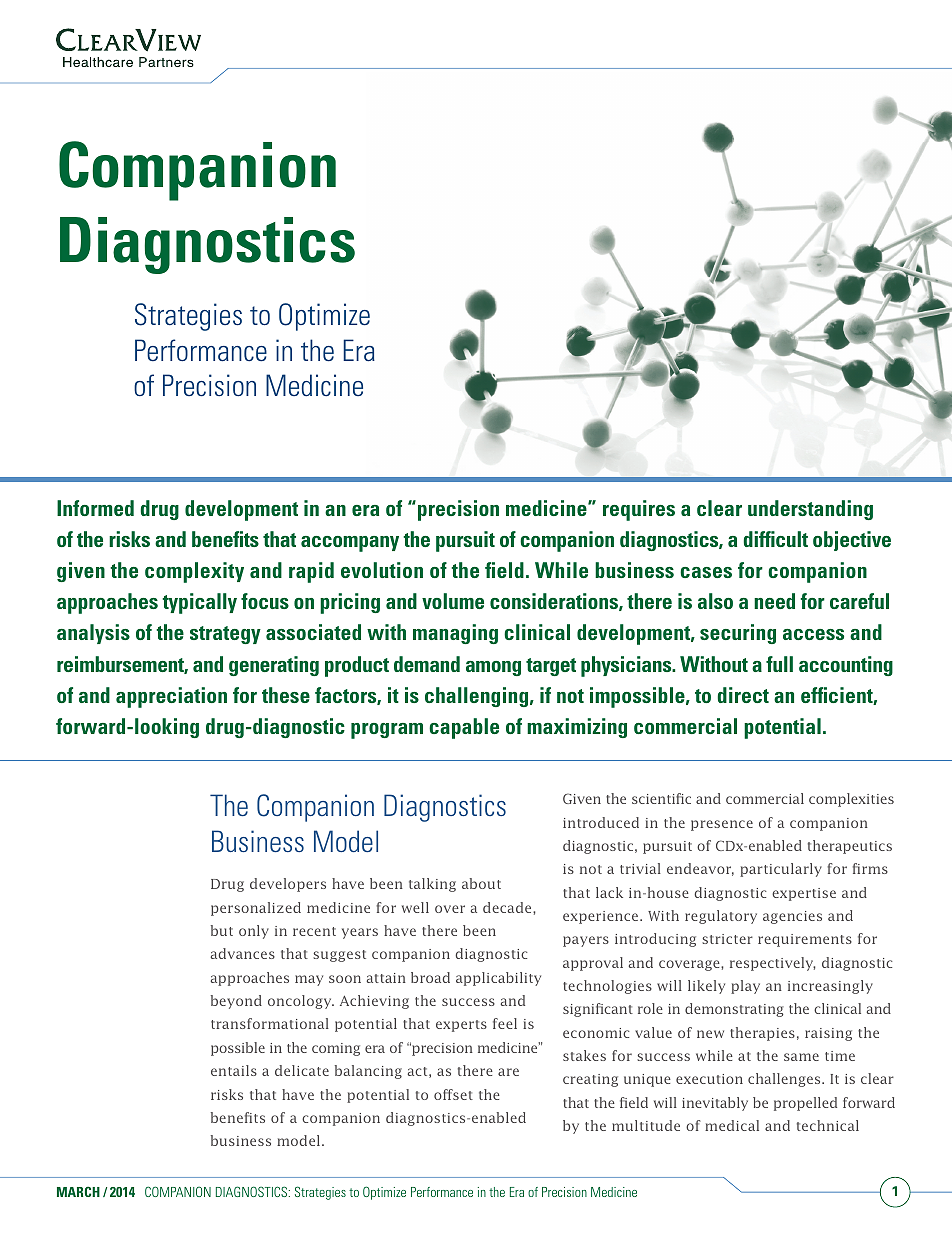 Image resolution: width=952 pixels, height=1233 pixels. What do you see at coordinates (288, 885) in the screenshot?
I see `developers` at bounding box center [288, 885].
